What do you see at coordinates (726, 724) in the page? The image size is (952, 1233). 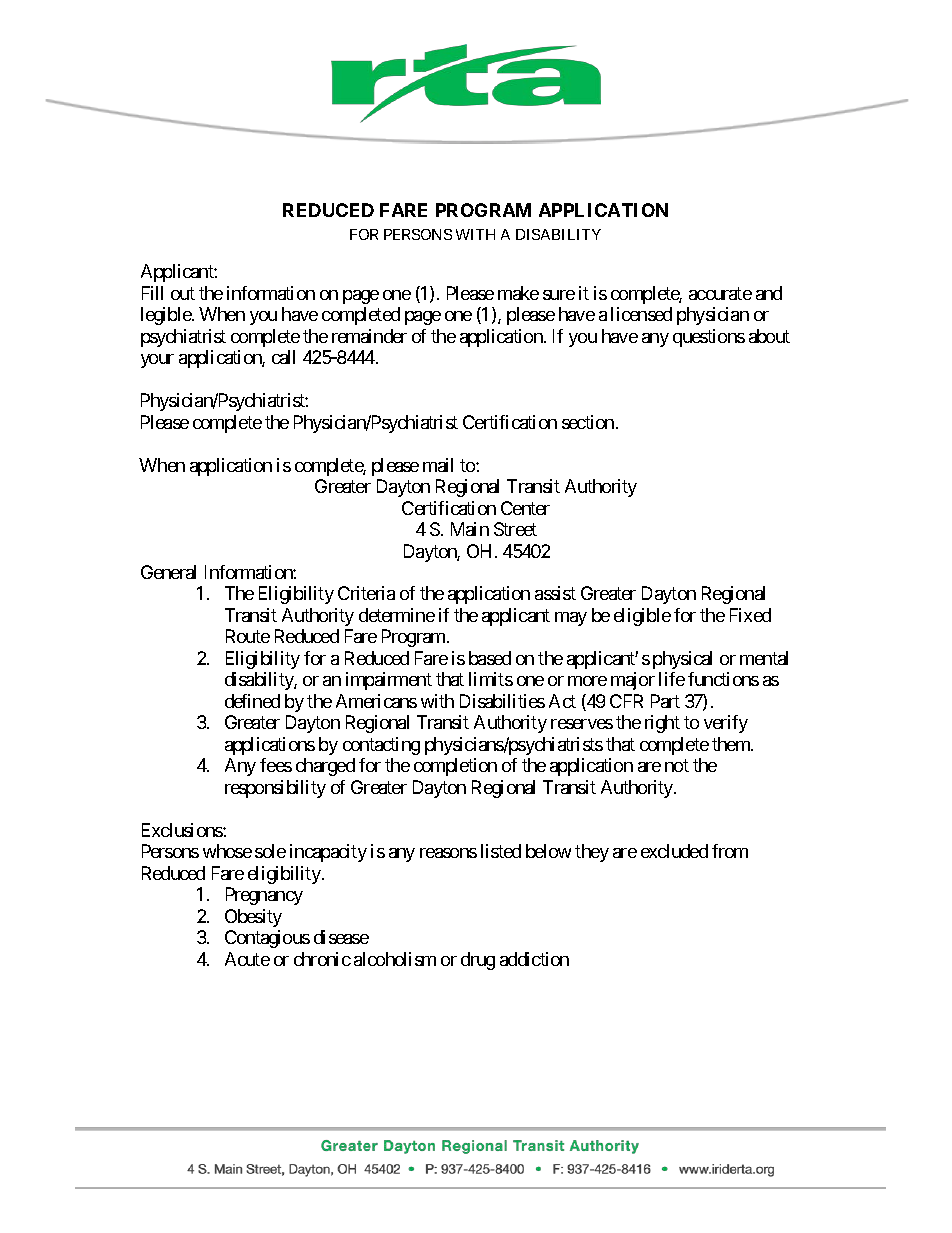 I see `verify` at bounding box center [726, 724].
